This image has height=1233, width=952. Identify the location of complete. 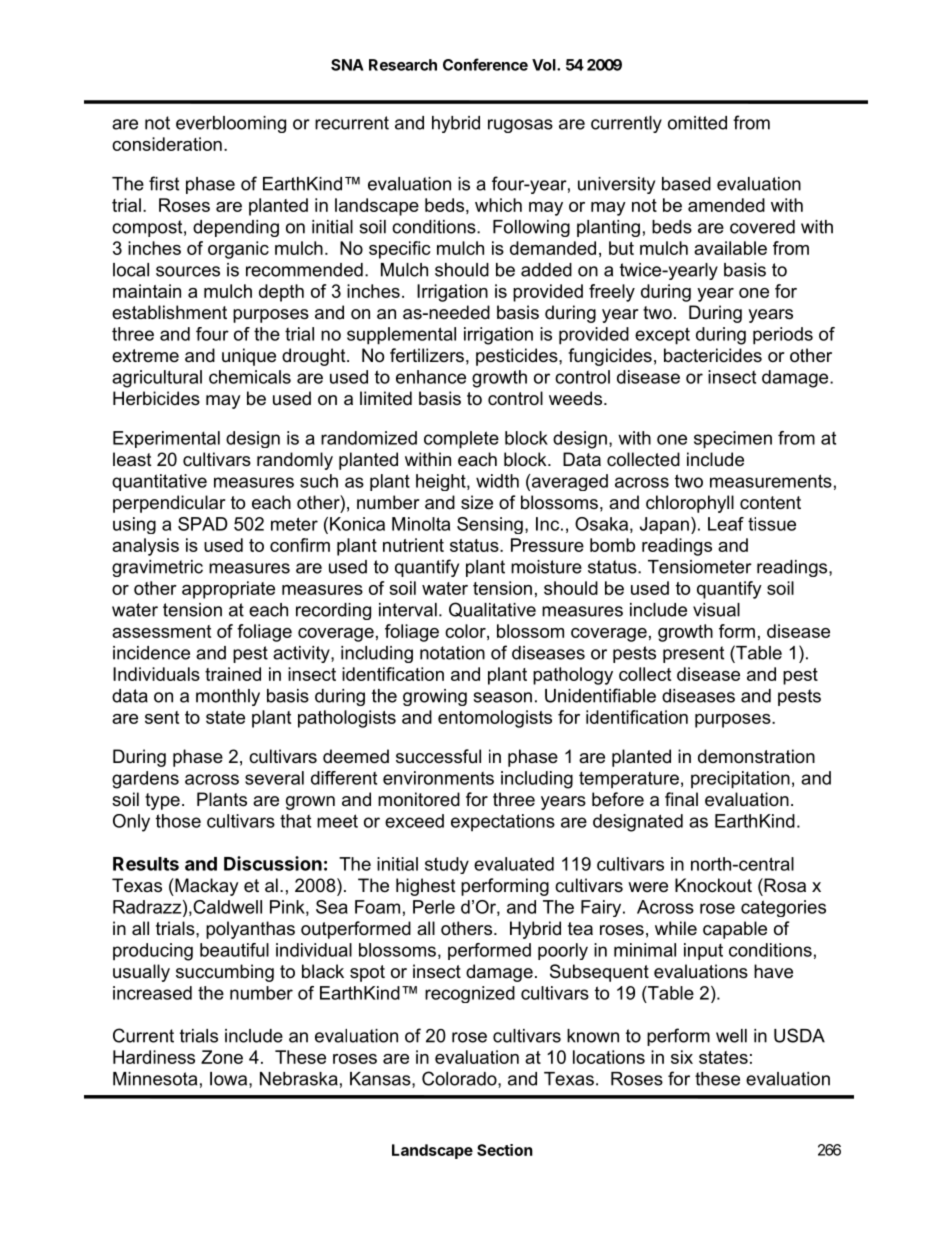
(461, 440).
